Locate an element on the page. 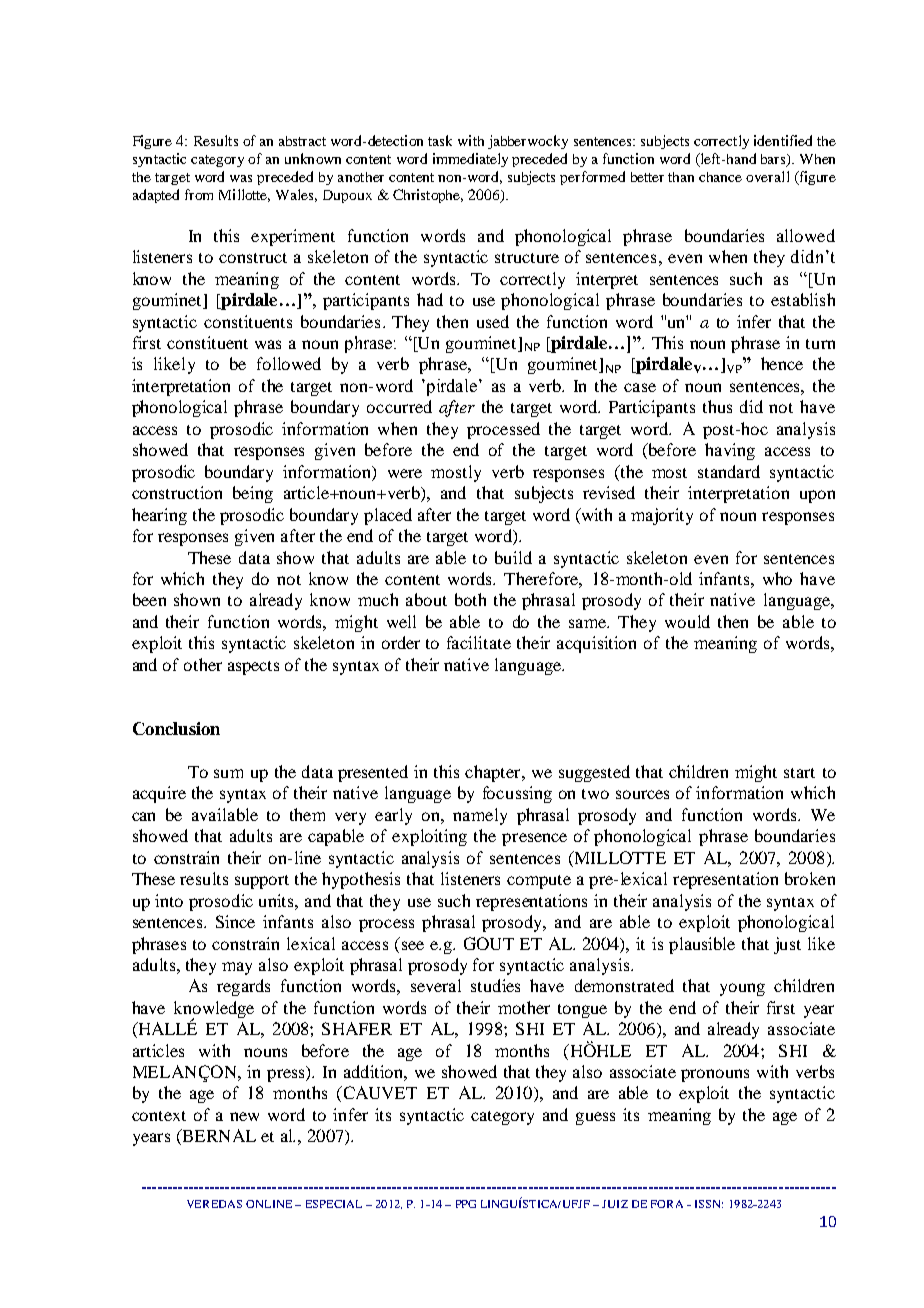 The width and height of the image is (924, 1308). from is located at coordinates (199, 194).
